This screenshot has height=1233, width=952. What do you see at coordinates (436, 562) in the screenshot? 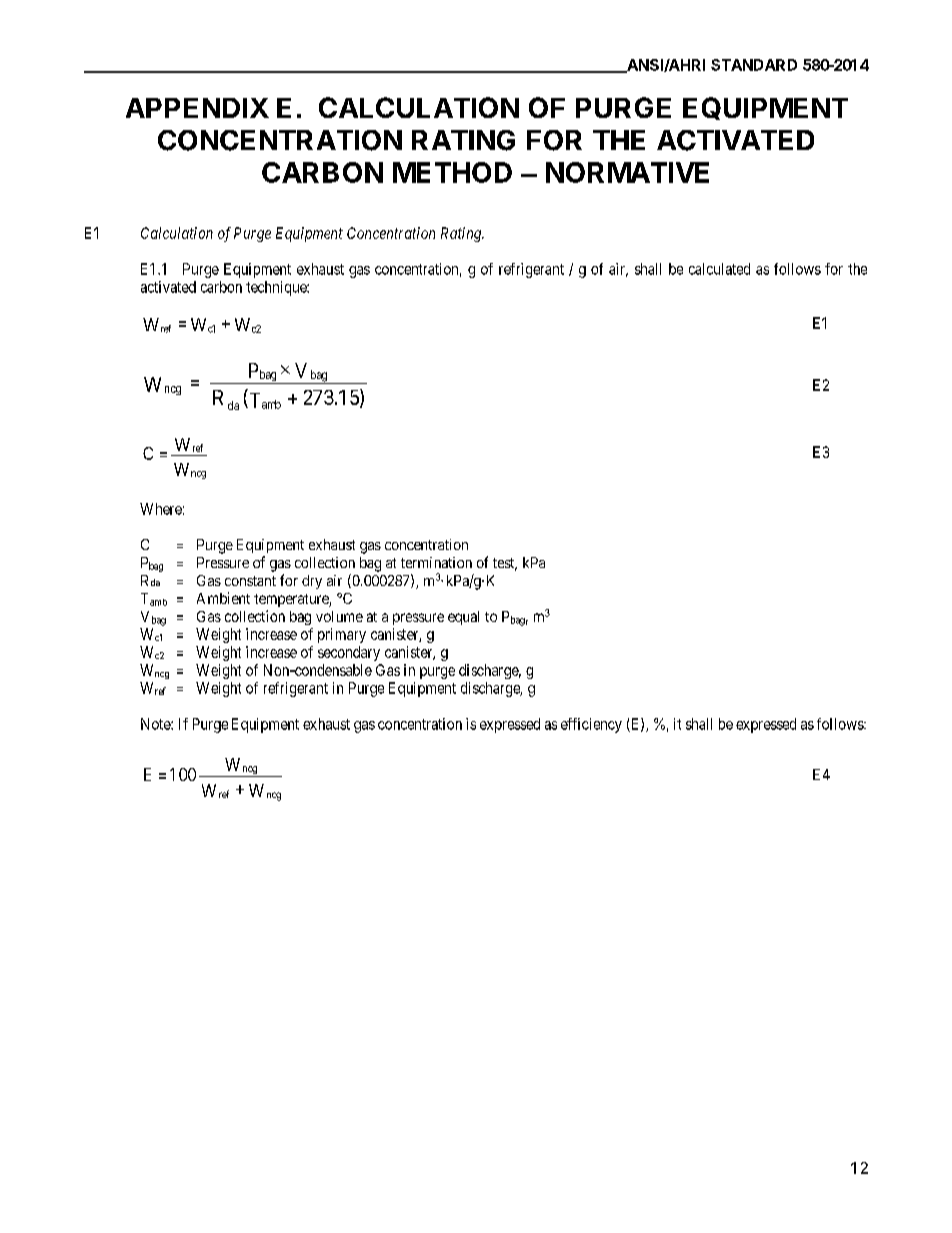
I see `termination` at bounding box center [436, 562].
